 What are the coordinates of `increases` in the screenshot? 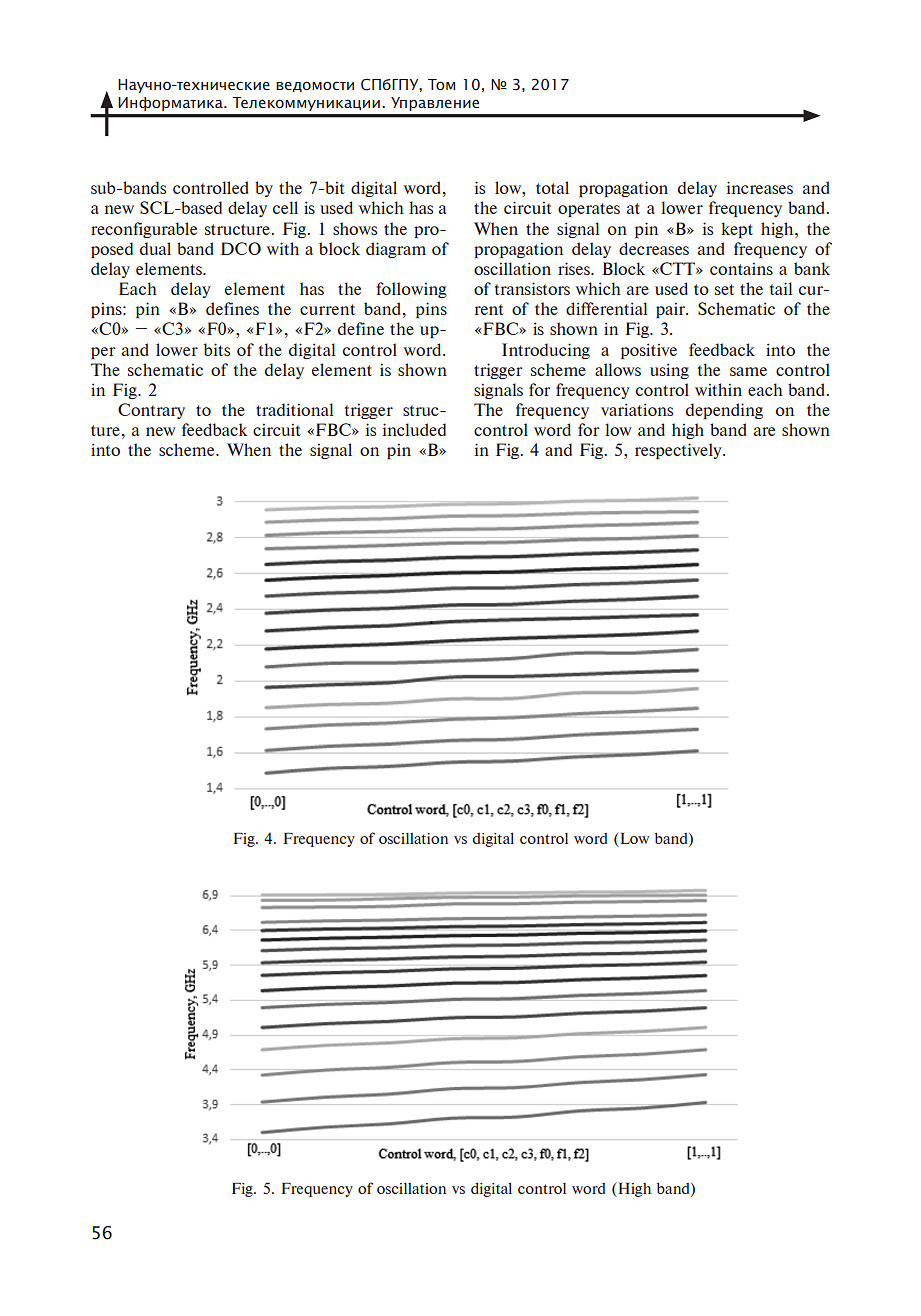 It's located at (759, 187).
